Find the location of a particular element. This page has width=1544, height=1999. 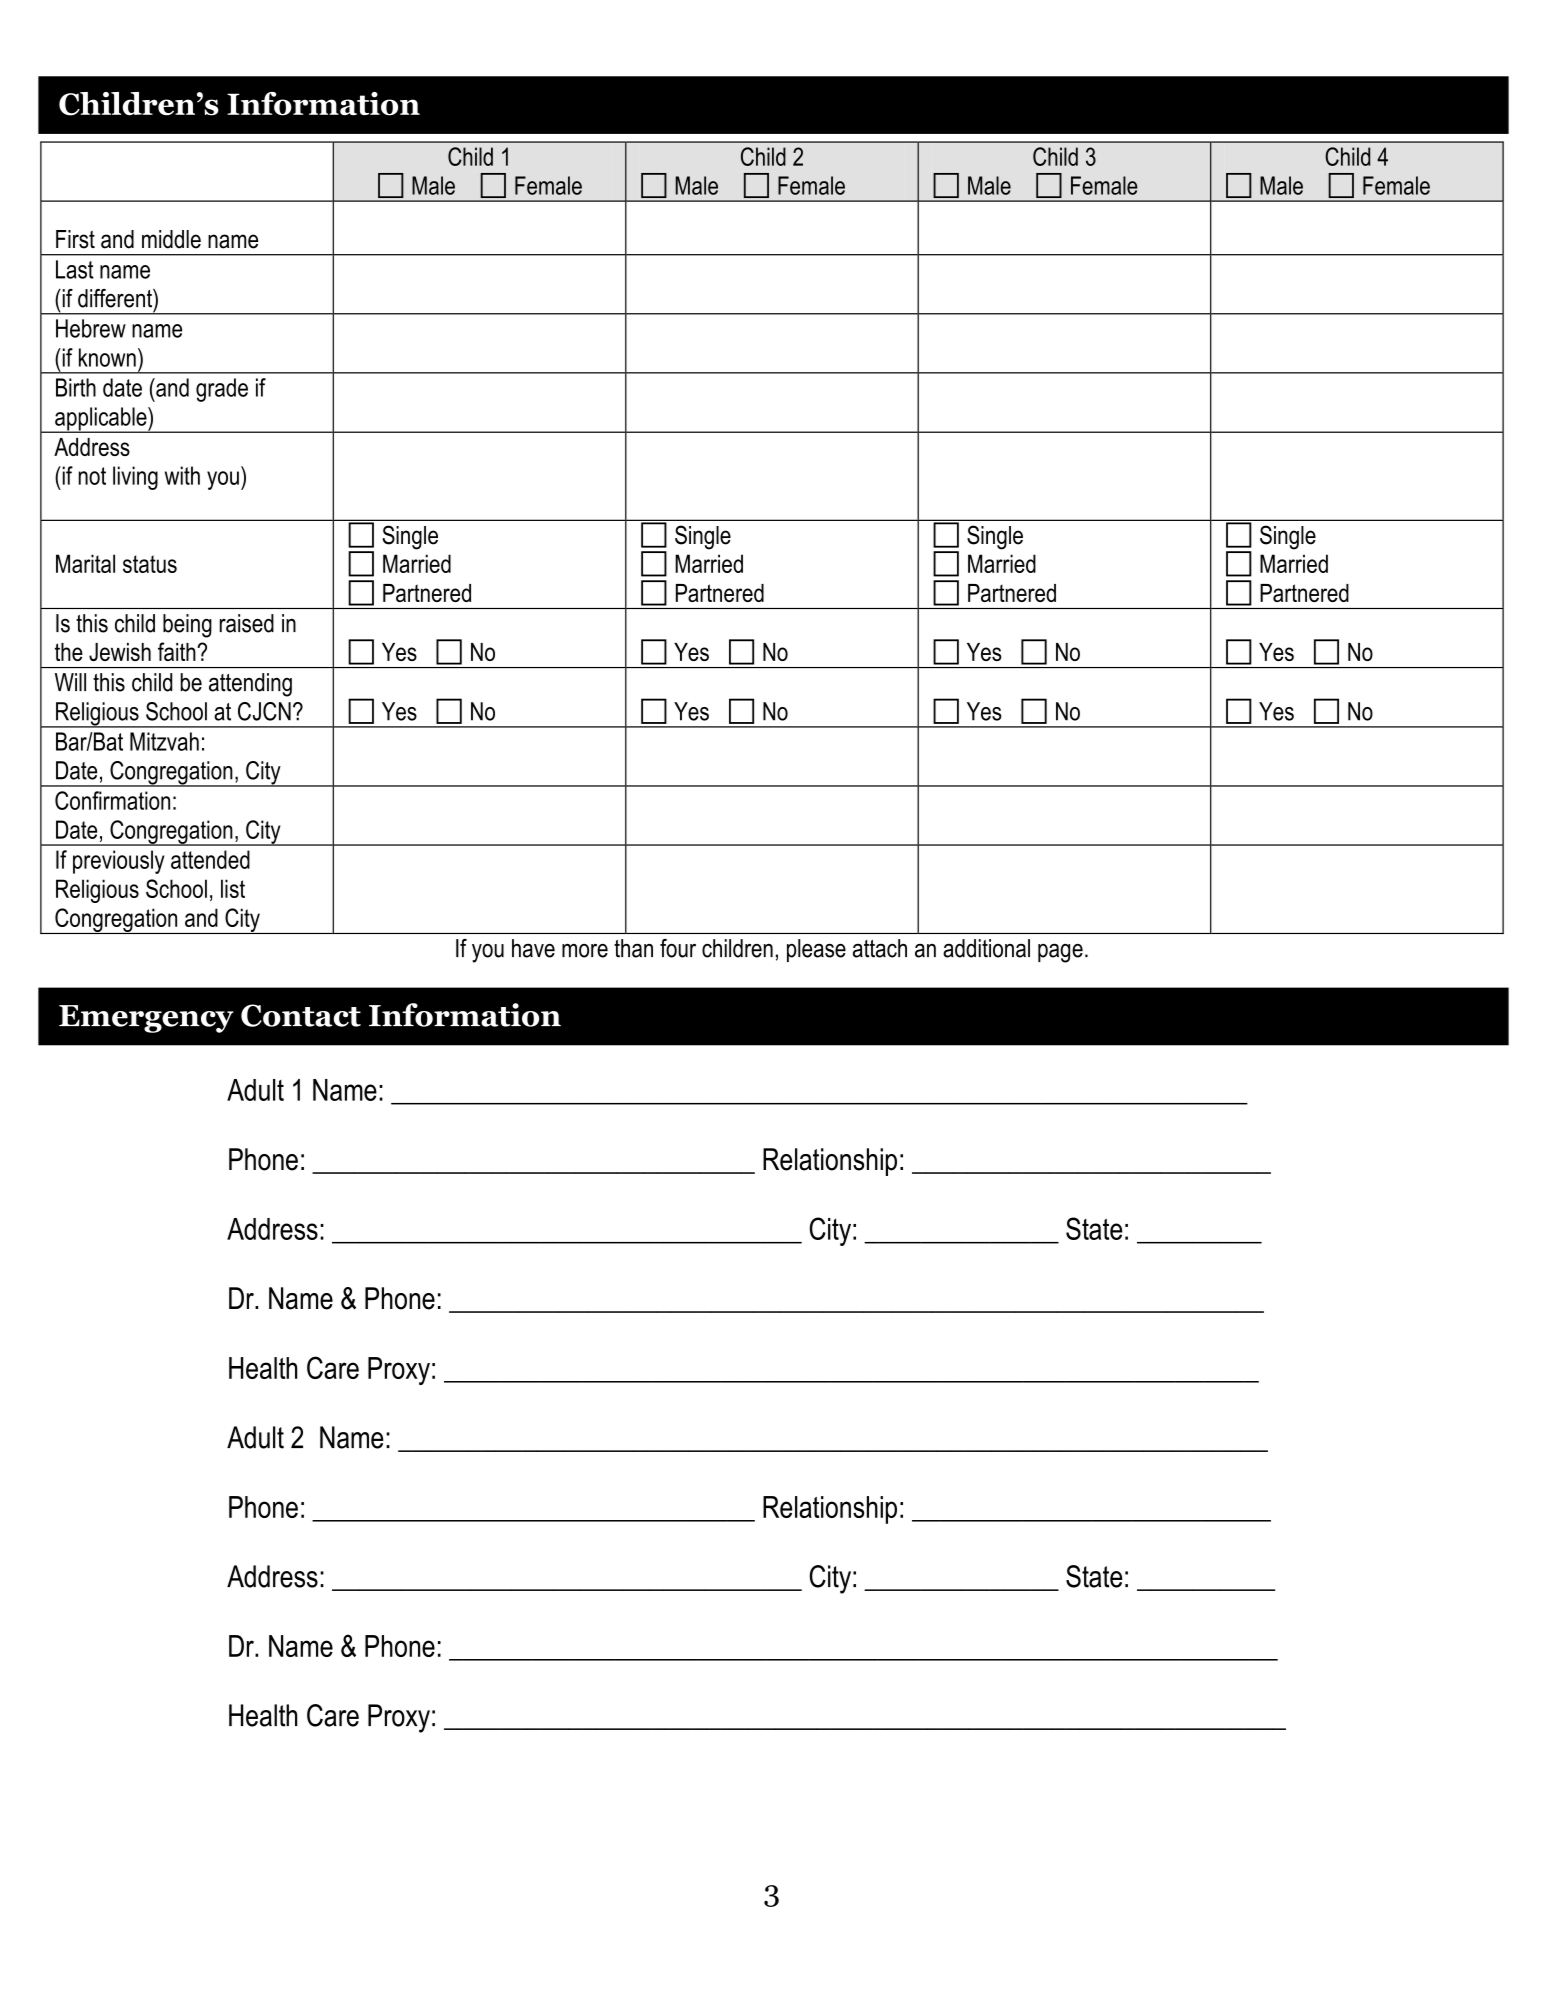

Mitzvah is located at coordinates (164, 741).
